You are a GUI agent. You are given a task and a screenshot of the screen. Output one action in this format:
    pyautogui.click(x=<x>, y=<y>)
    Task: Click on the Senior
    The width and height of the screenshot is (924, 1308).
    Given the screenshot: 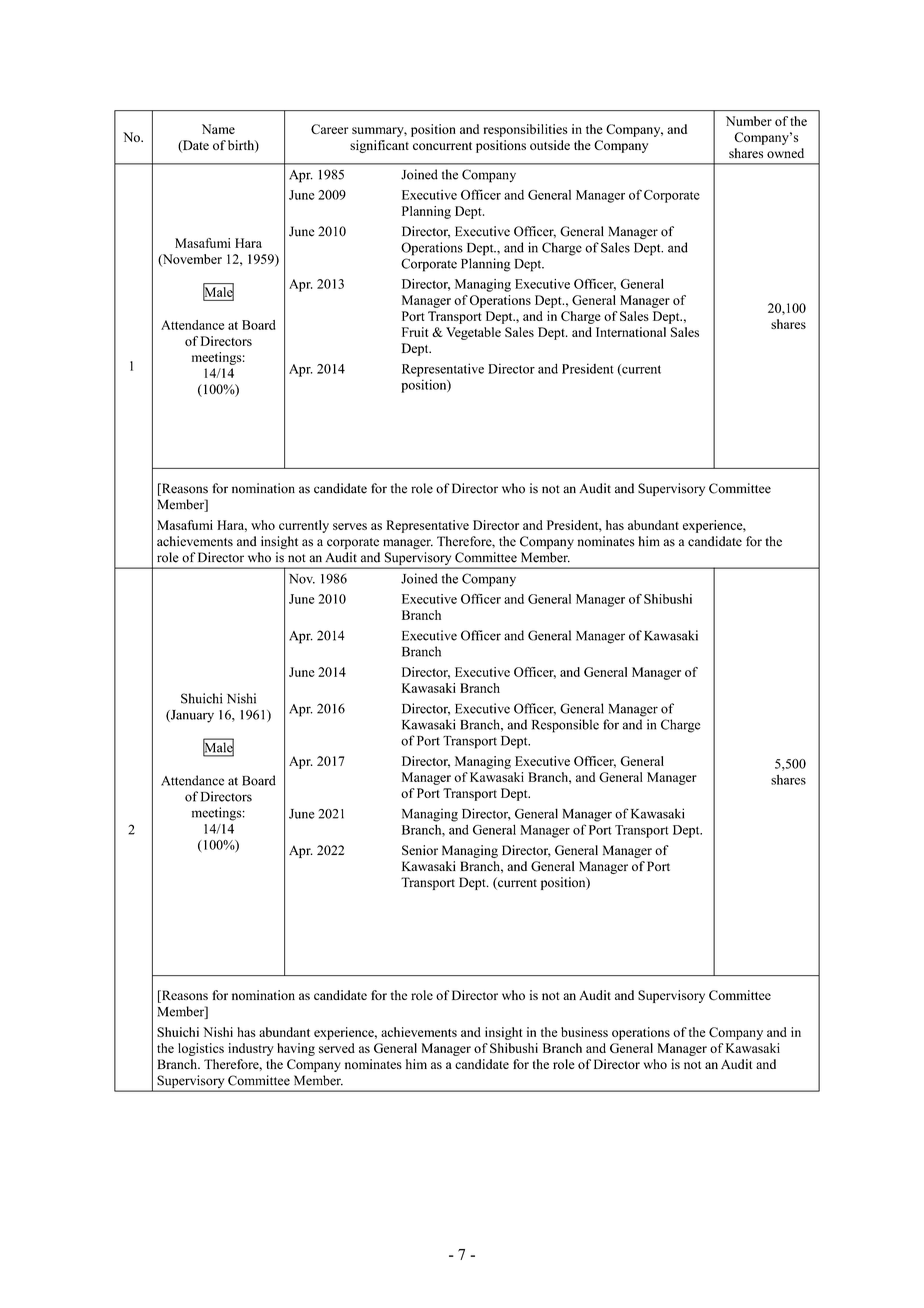 What is the action you would take?
    pyautogui.click(x=420, y=850)
